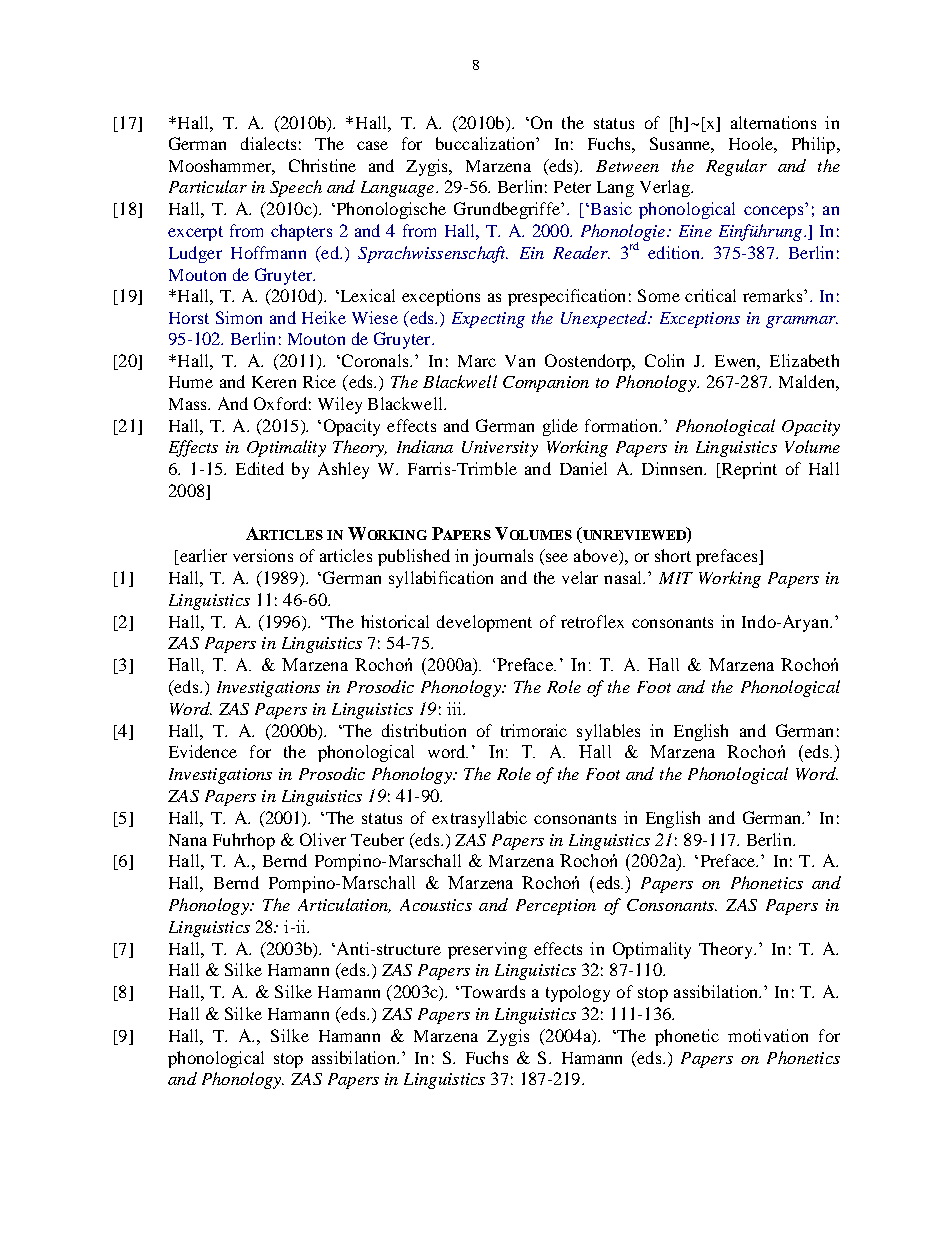 The width and height of the screenshot is (952, 1233). I want to click on journals, so click(503, 557).
